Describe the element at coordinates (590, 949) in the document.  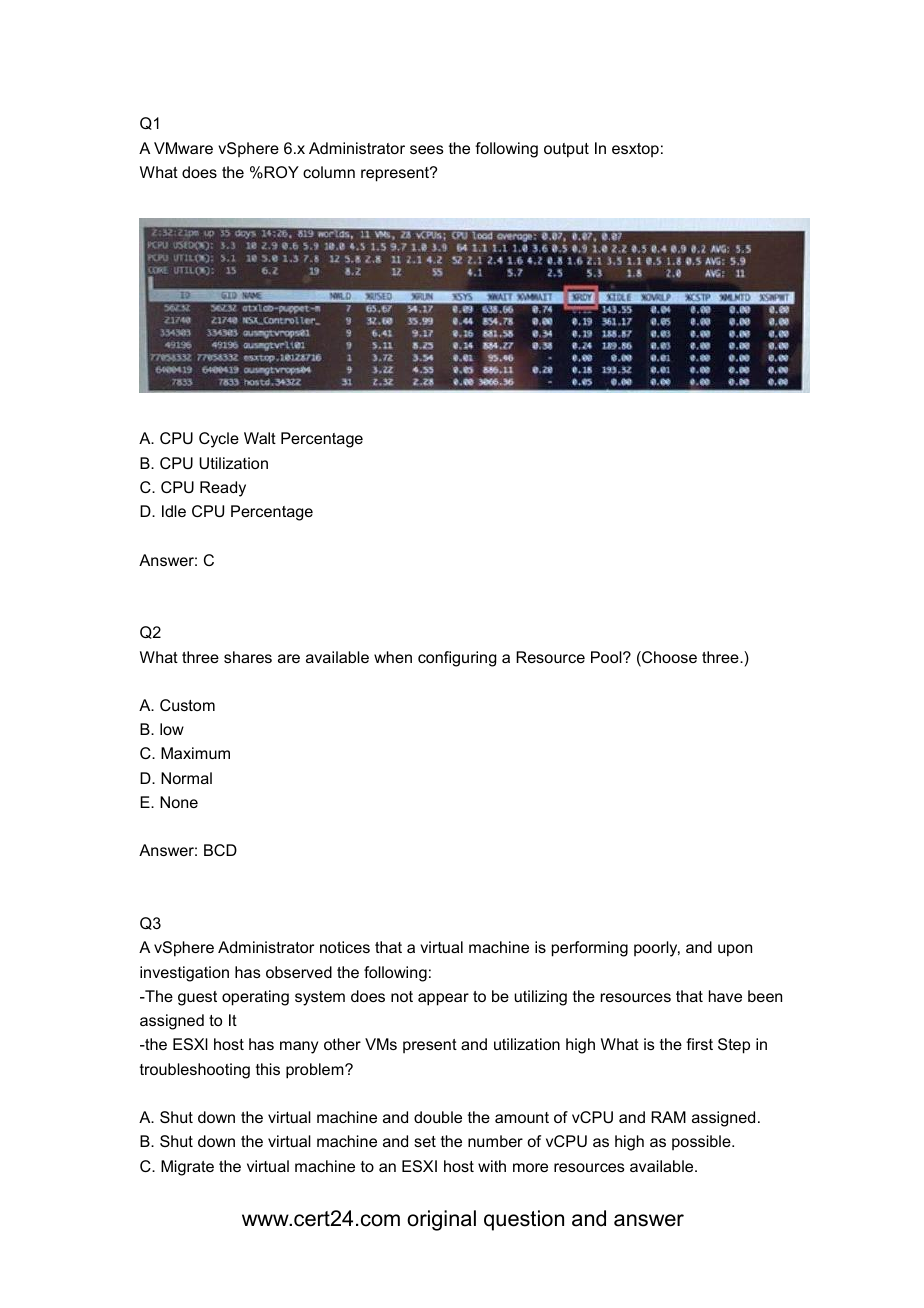
I see `performing` at that location.
